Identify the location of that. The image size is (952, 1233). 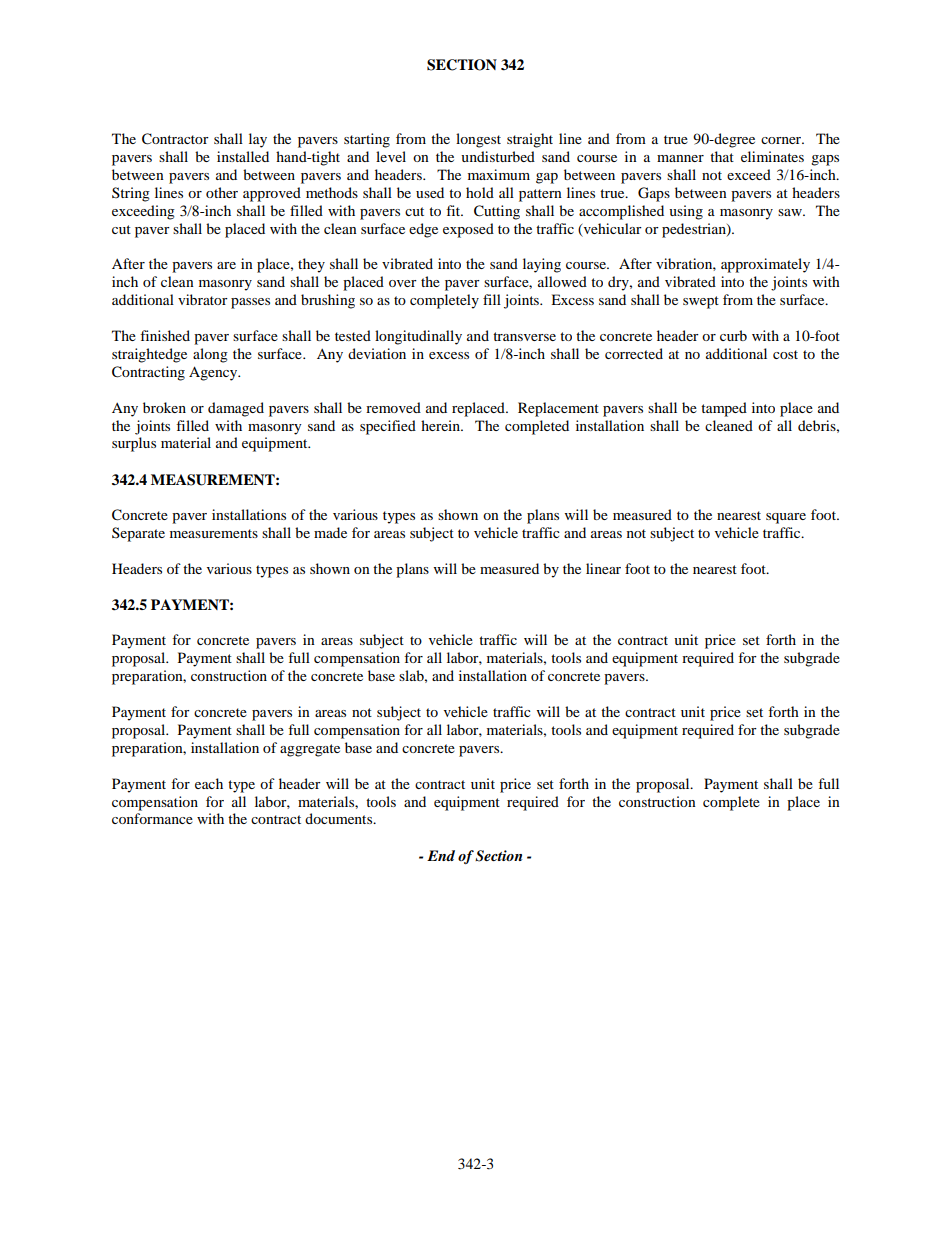
(722, 156).
